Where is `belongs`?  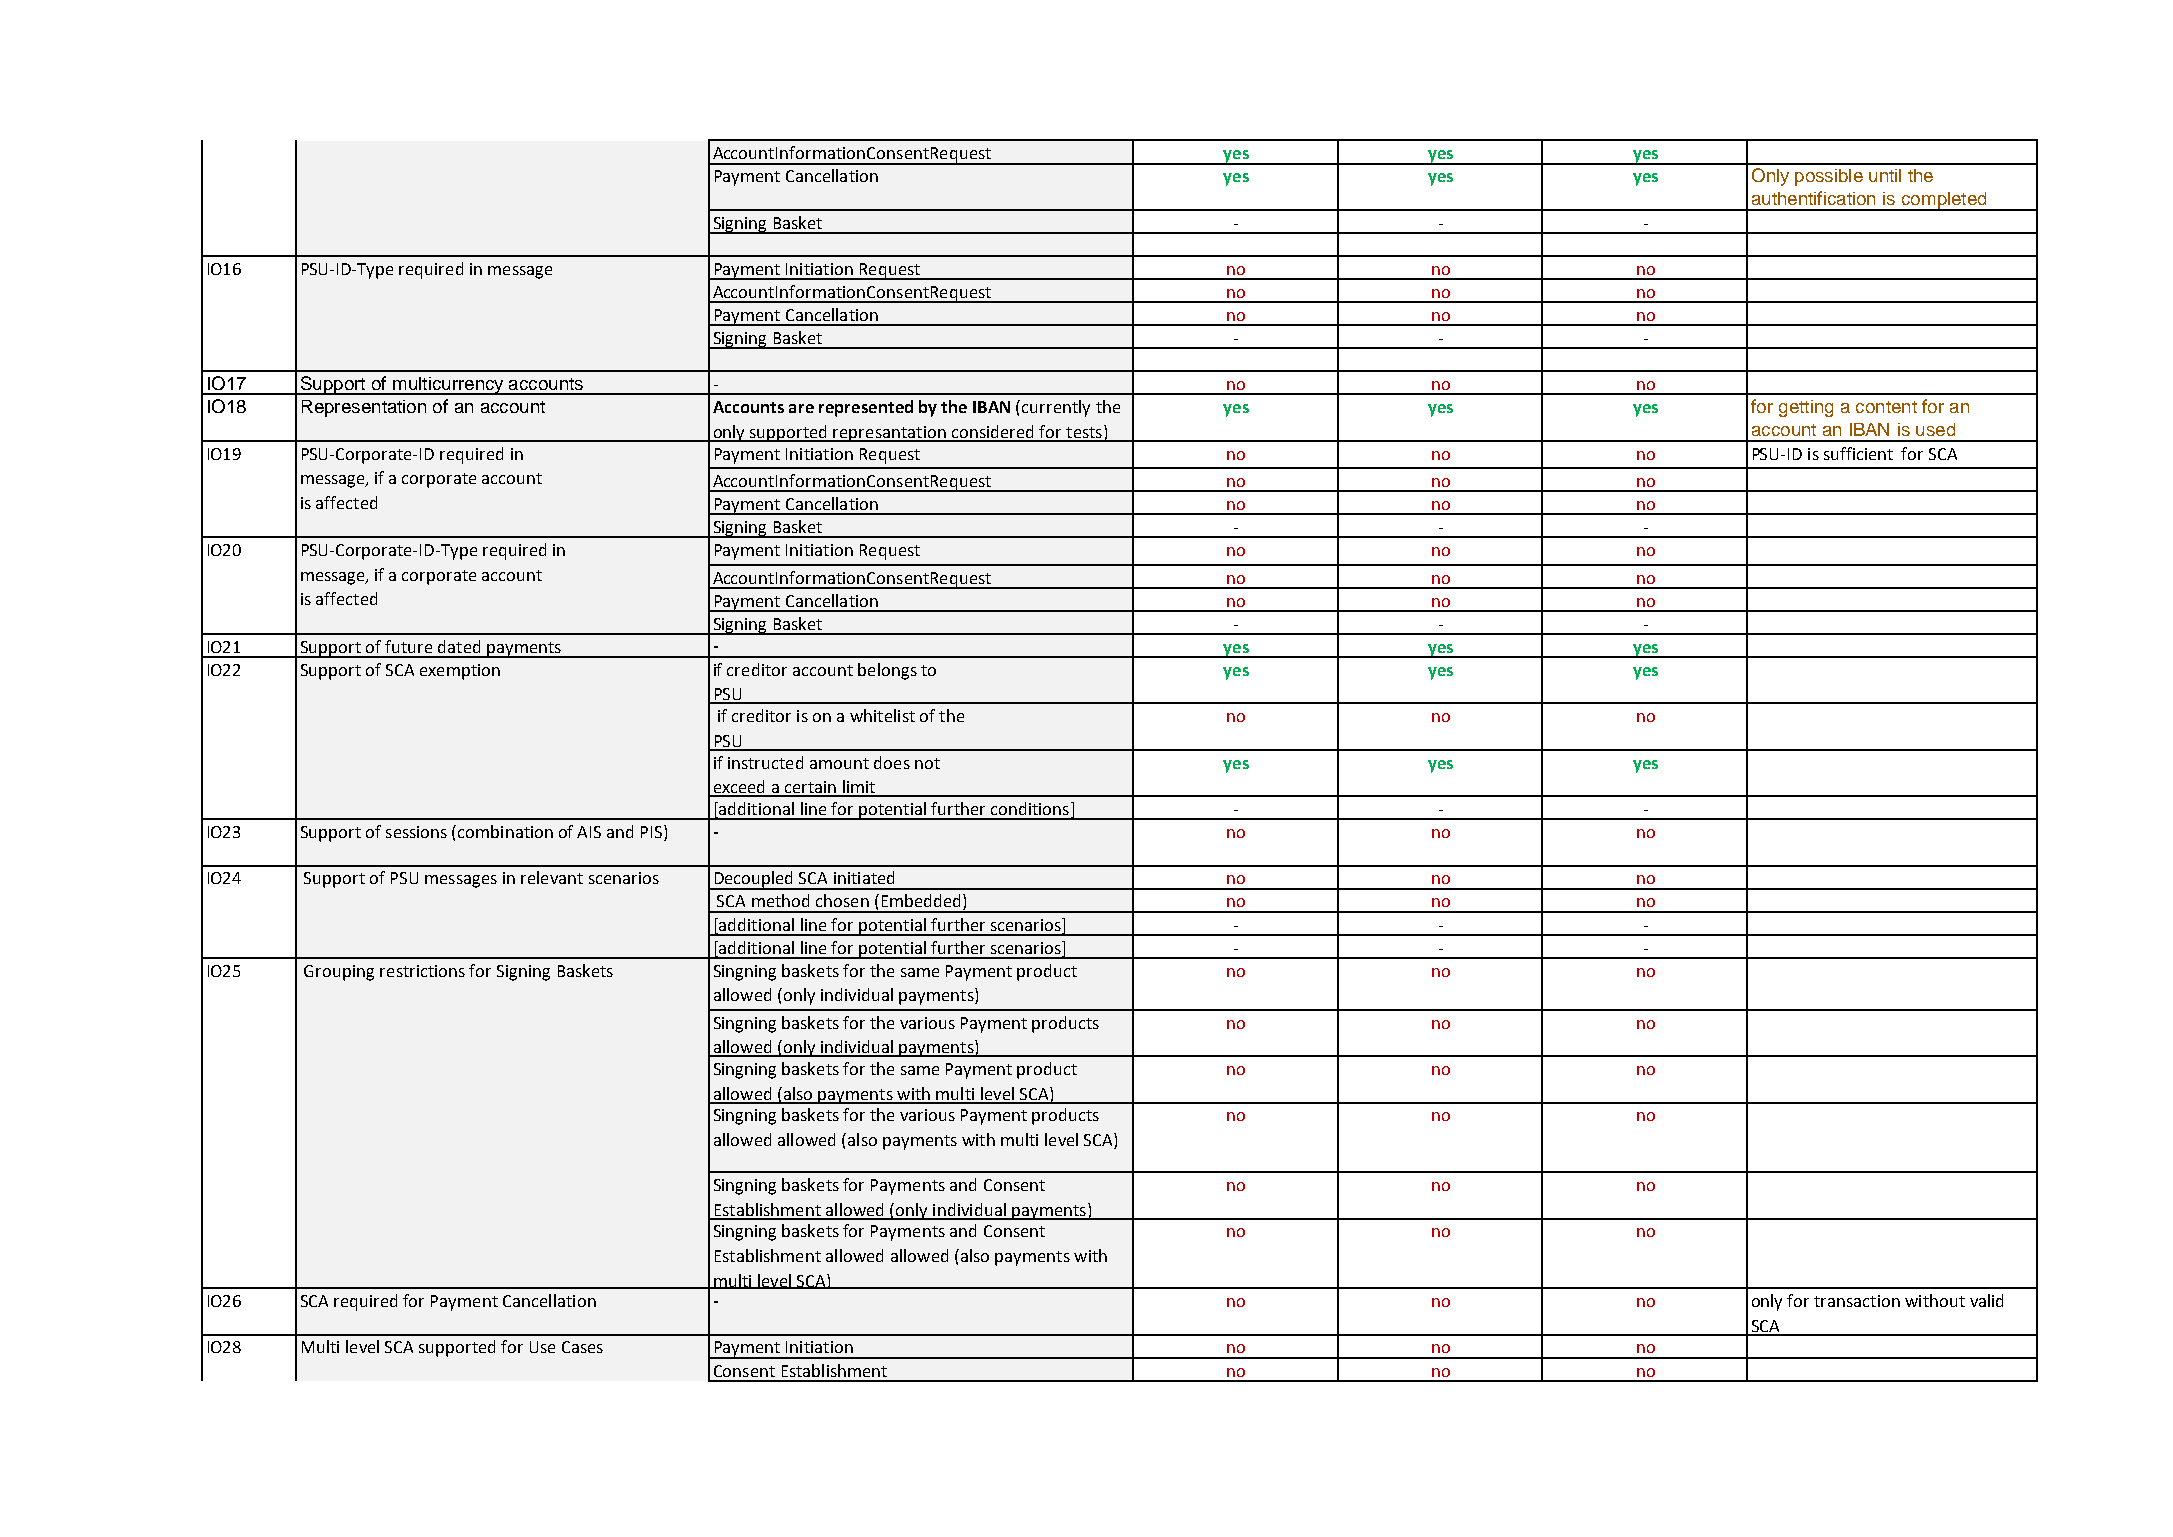 belongs is located at coordinates (887, 671).
